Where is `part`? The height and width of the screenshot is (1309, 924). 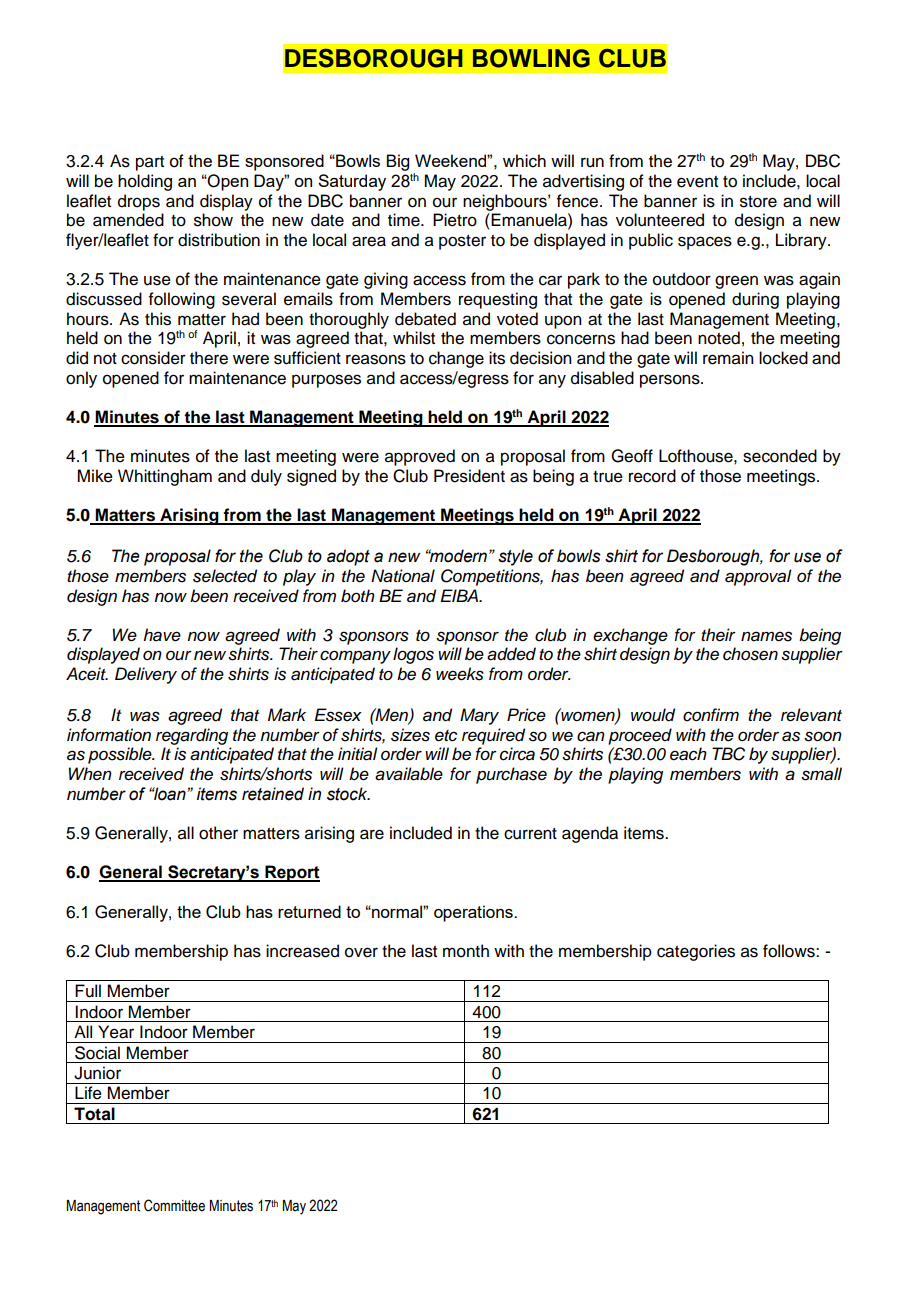
part is located at coordinates (150, 163).
